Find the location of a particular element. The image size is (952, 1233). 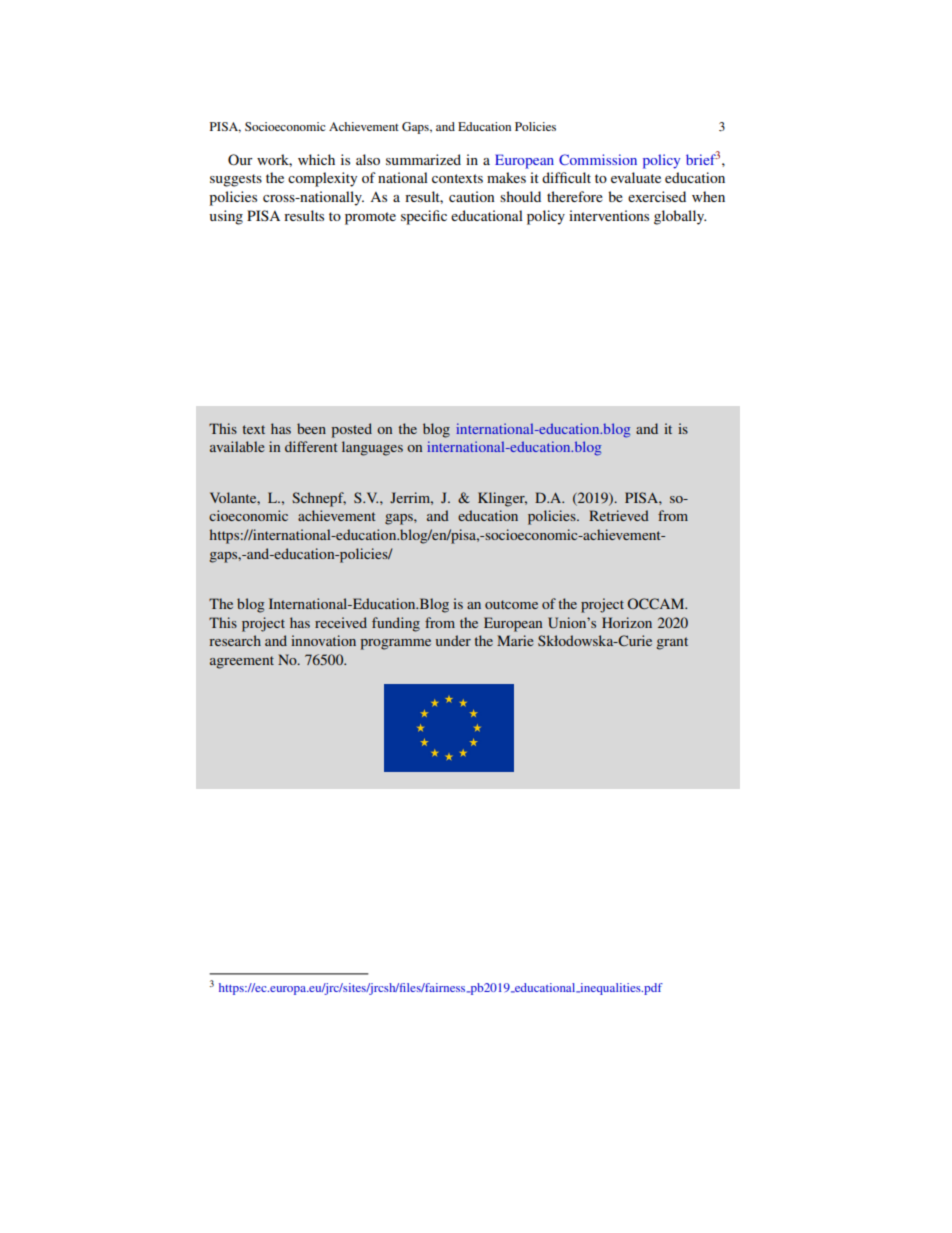

grant is located at coordinates (672, 643).
